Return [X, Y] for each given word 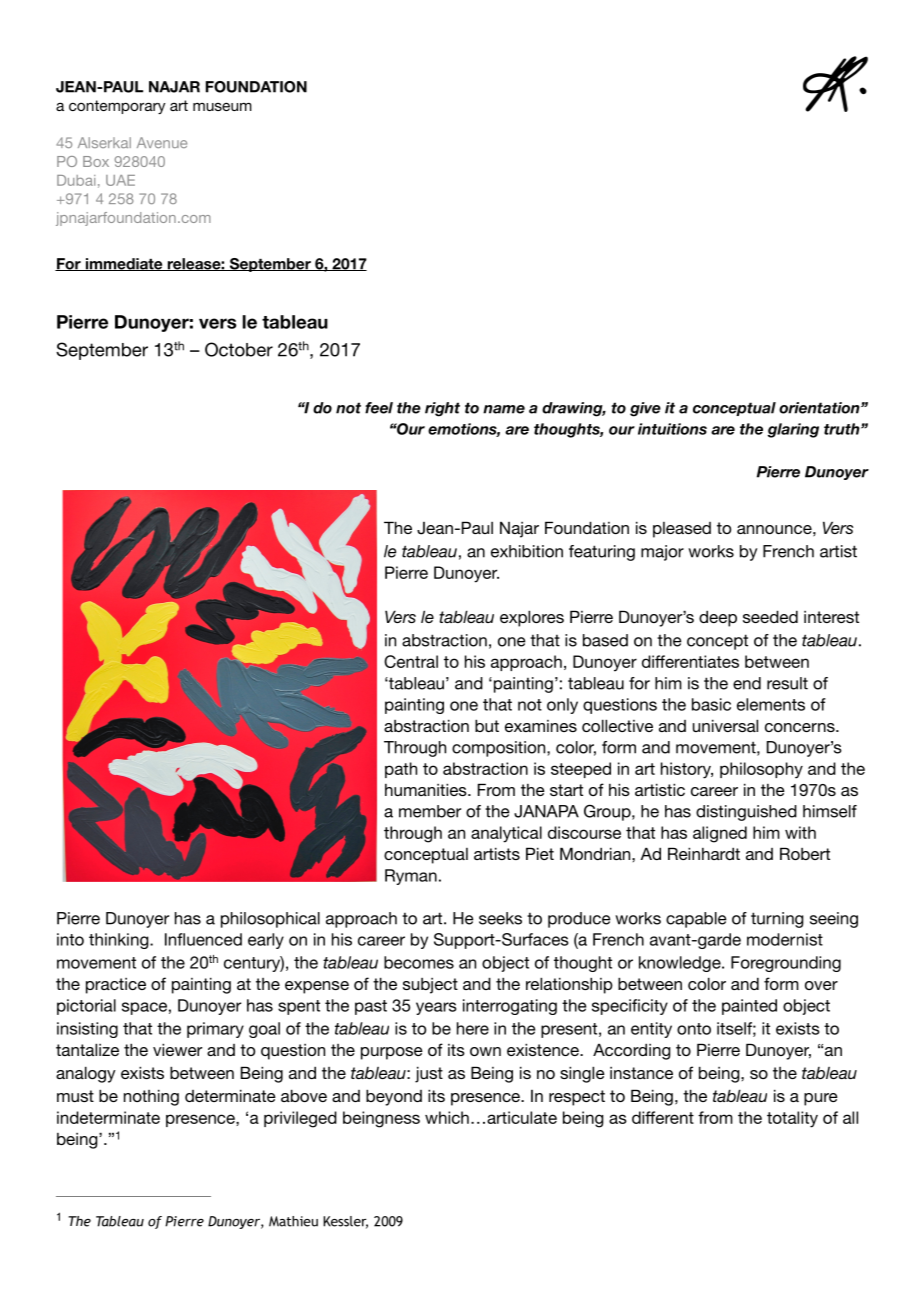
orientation [820, 408]
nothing [151, 1097]
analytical [506, 834]
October [239, 349]
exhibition [527, 551]
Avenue [162, 142]
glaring [793, 430]
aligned [720, 834]
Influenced [203, 939]
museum [222, 107]
